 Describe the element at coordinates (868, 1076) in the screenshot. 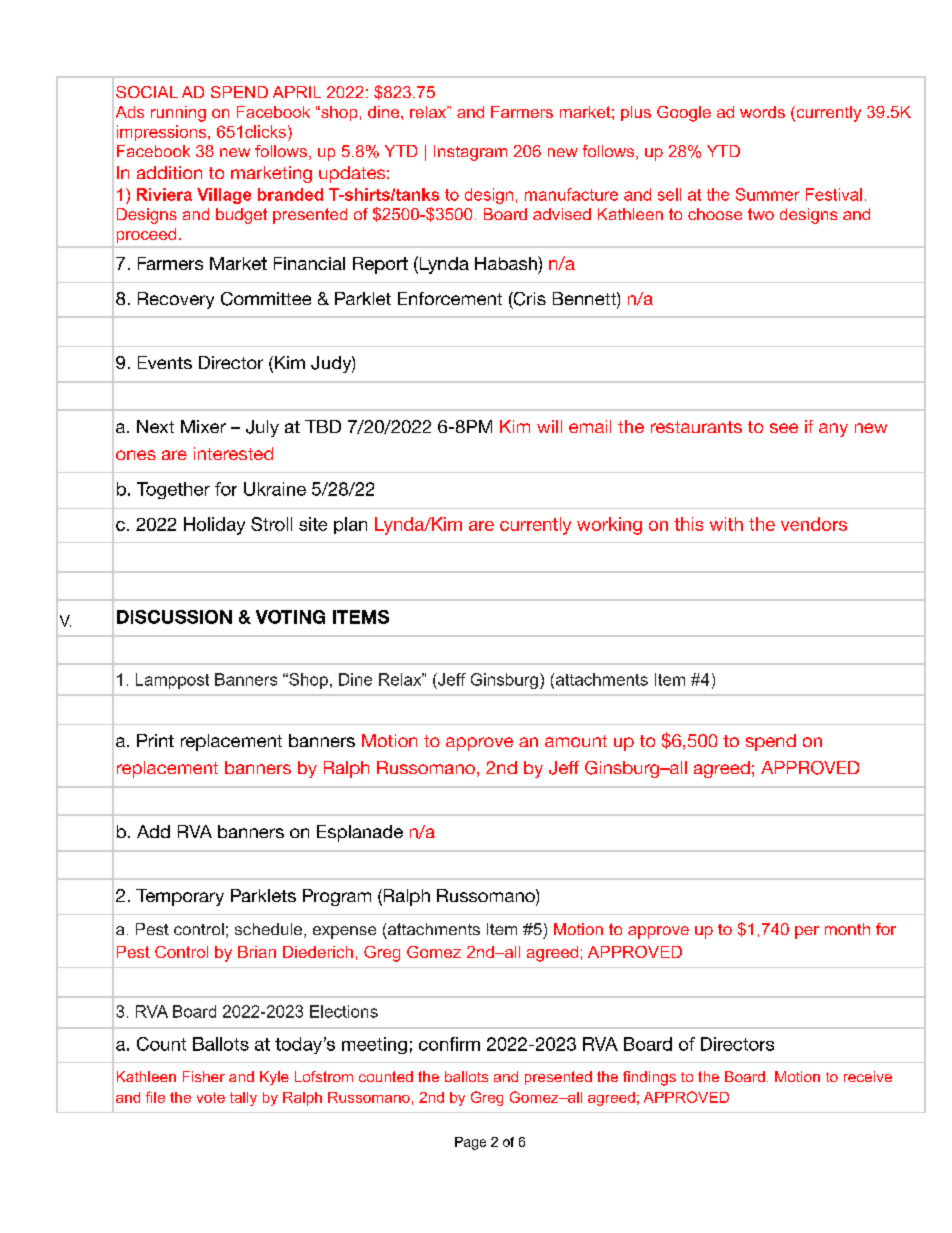

I see `receive` at that location.
